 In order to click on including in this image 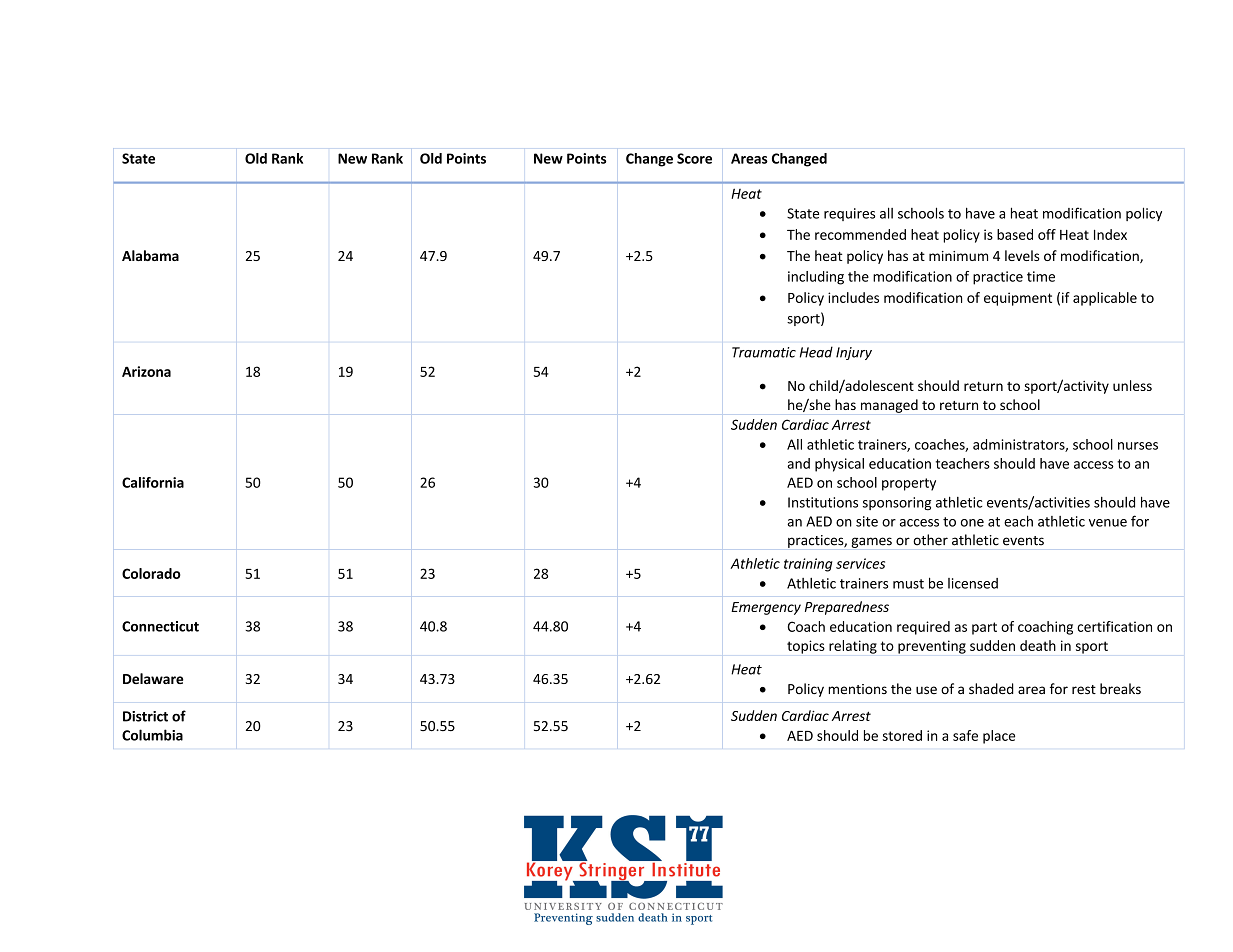, I will do `click(816, 278)`.
